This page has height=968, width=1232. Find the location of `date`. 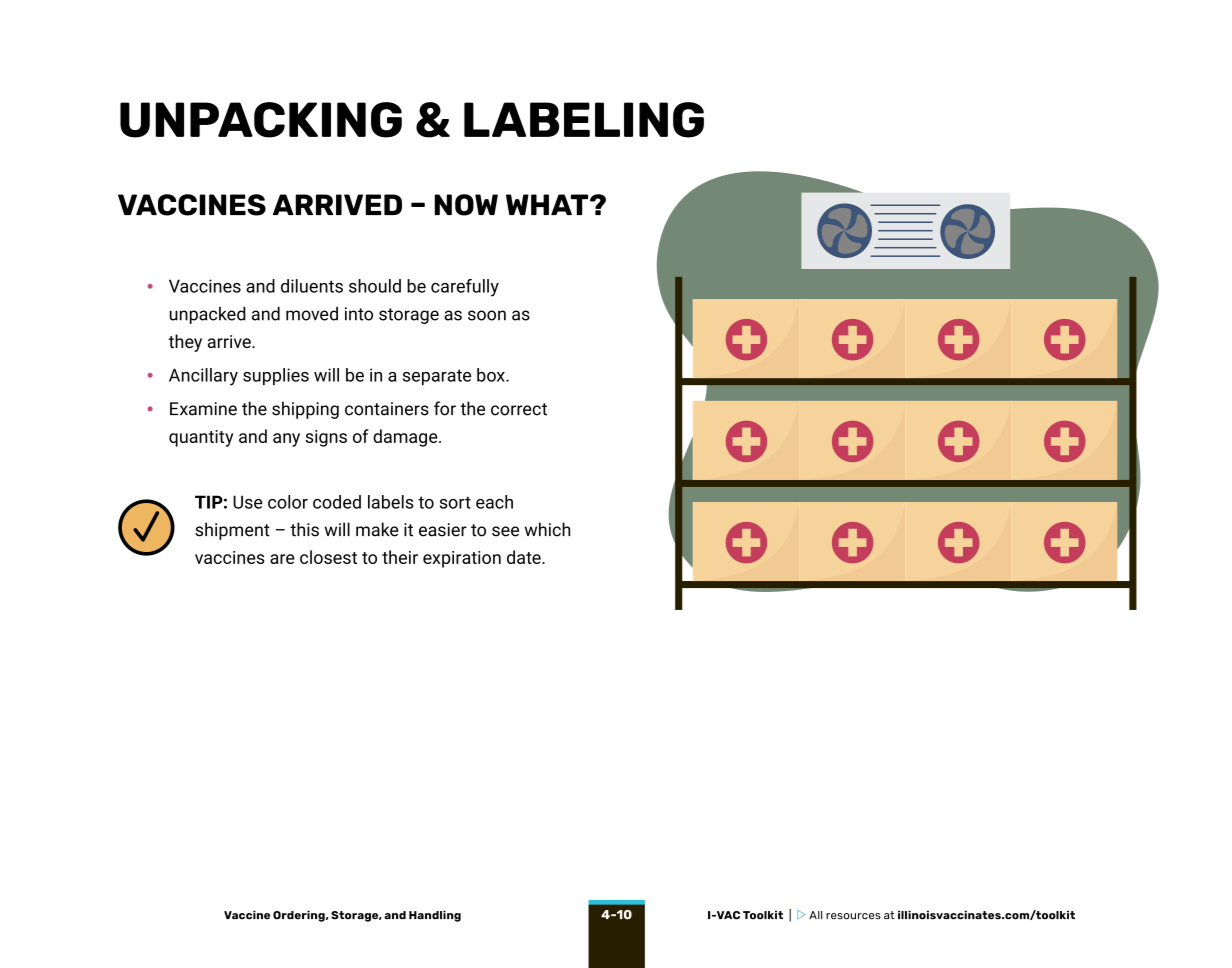

date is located at coordinates (525, 557).
